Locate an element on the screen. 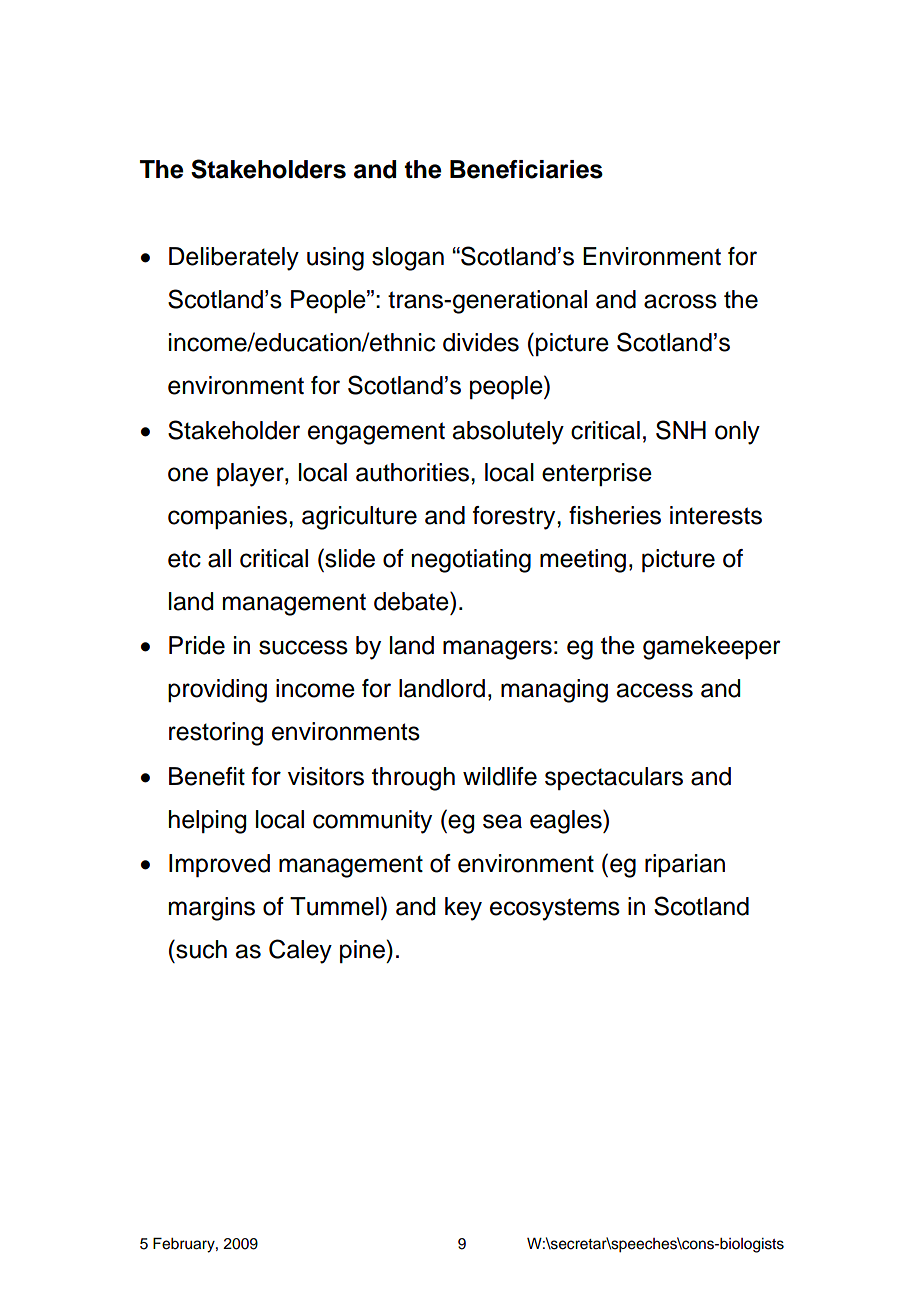  interests is located at coordinates (716, 515).
